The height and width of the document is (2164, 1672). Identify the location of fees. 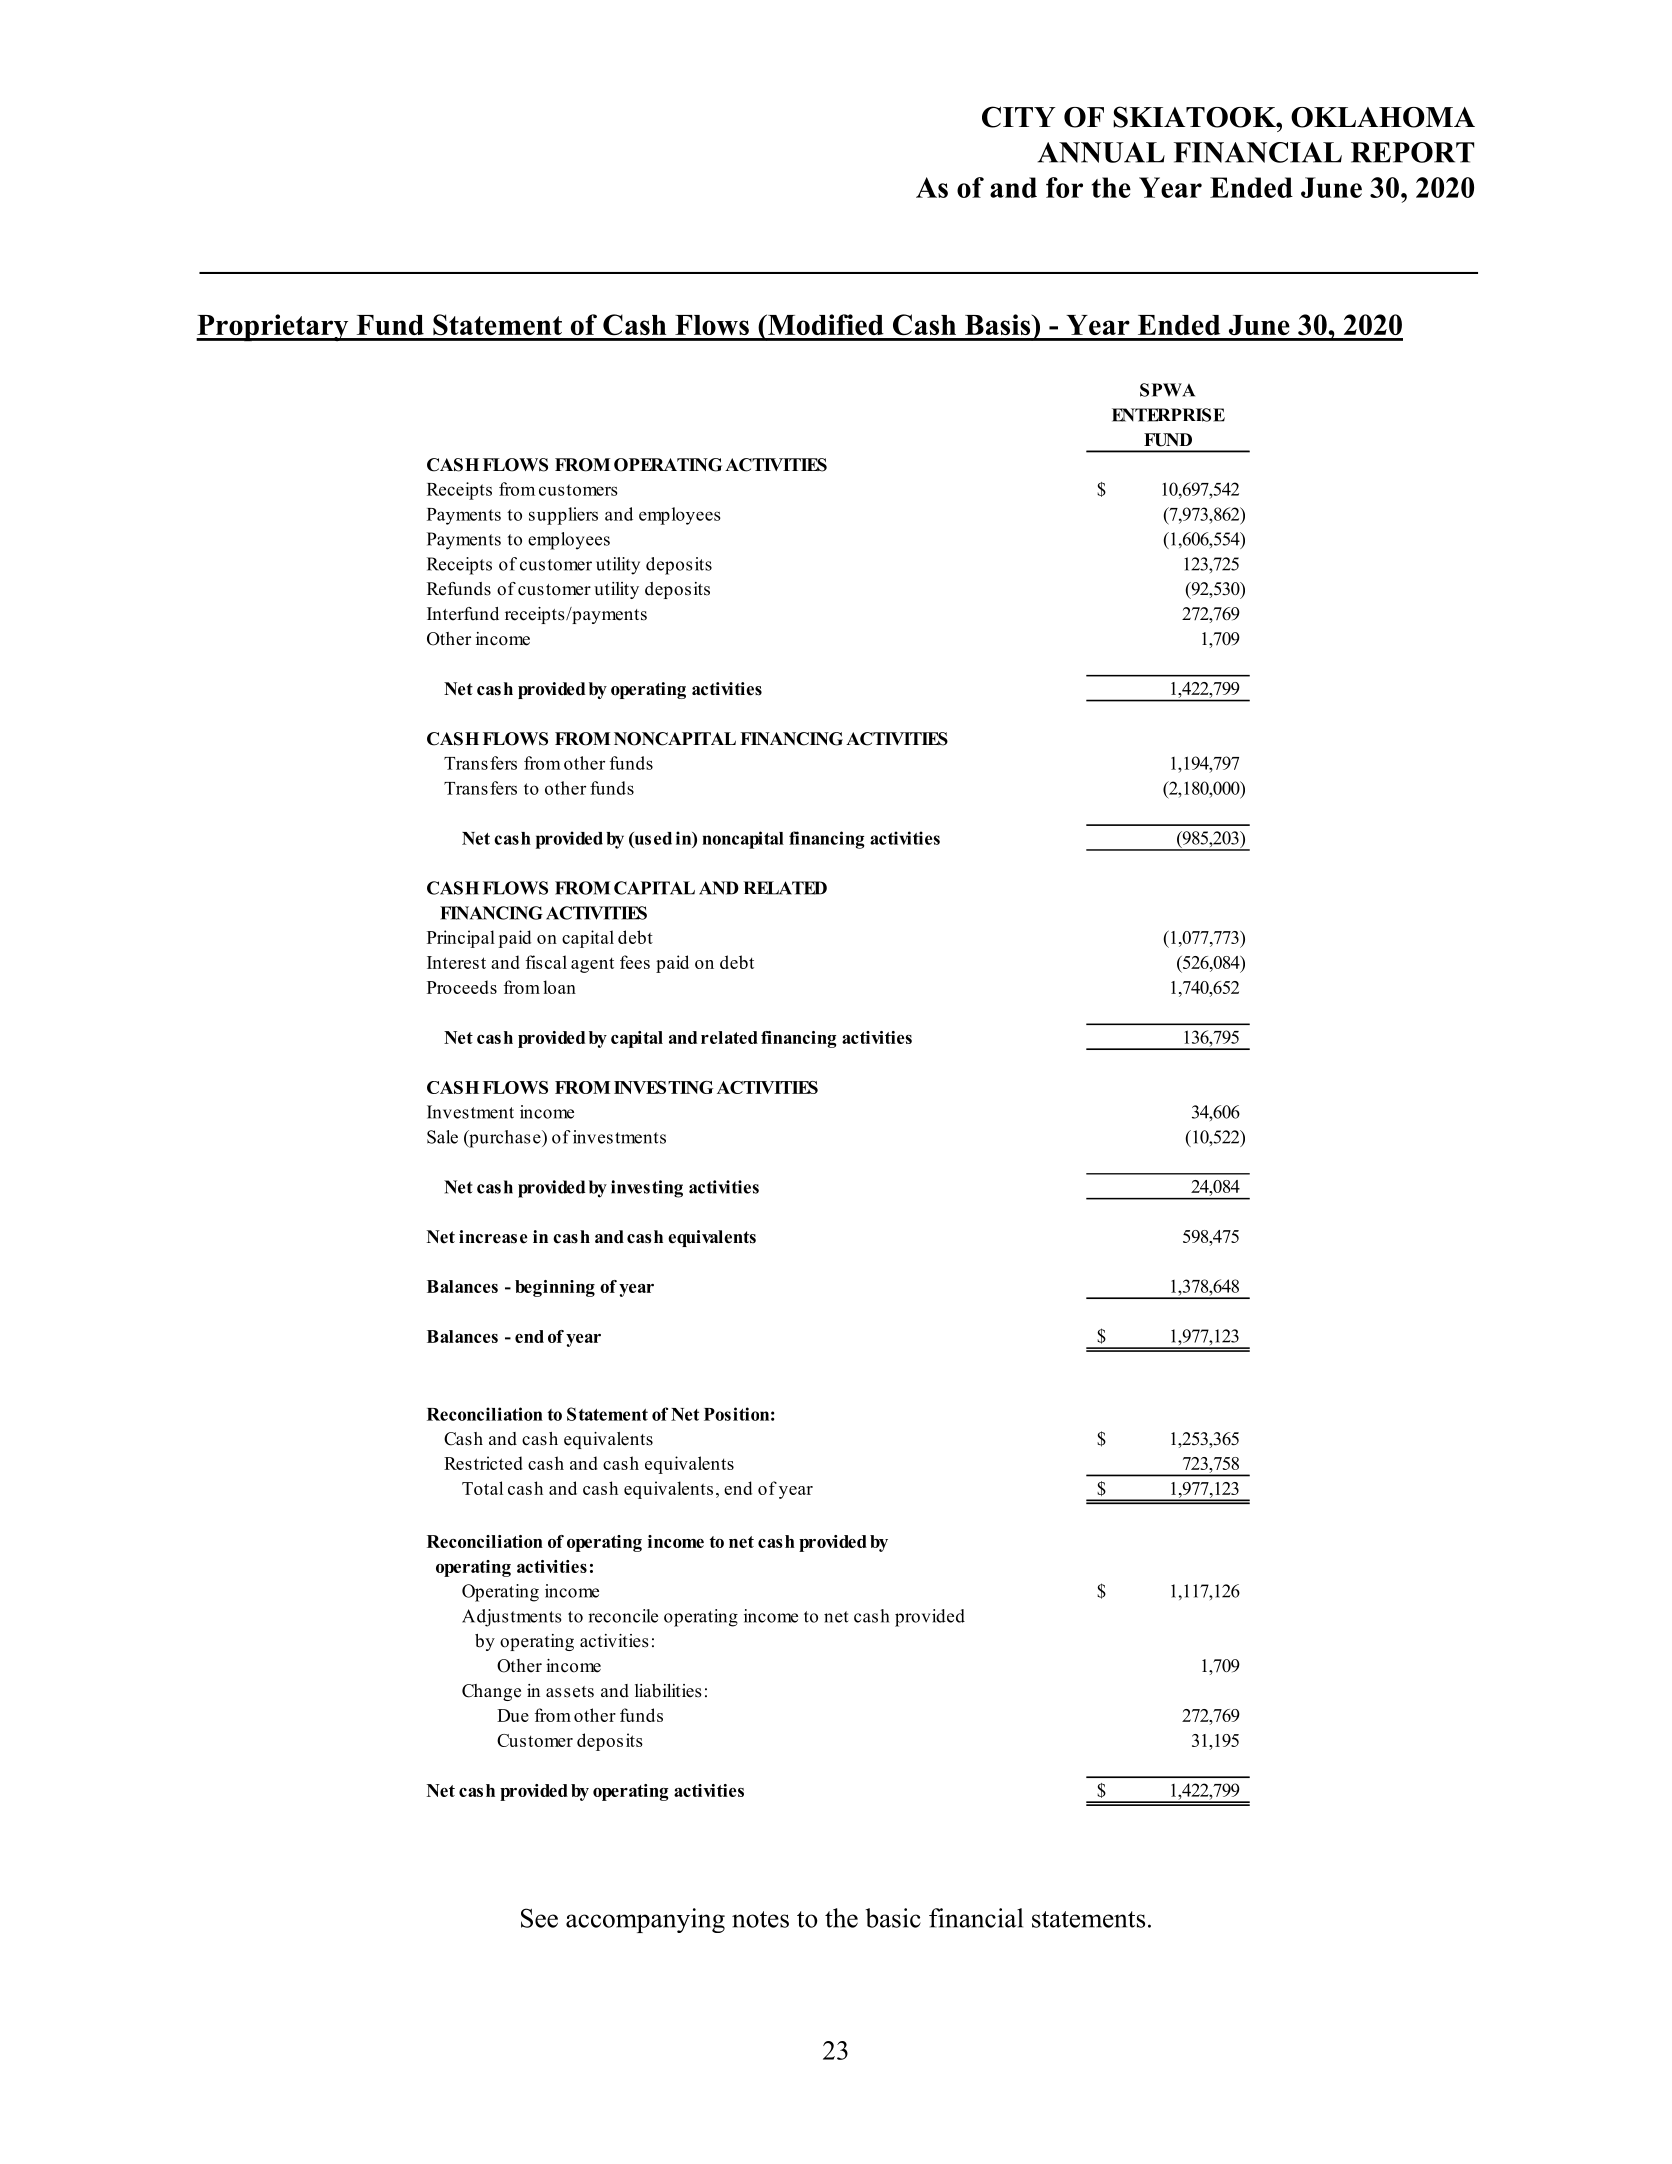
(635, 962).
